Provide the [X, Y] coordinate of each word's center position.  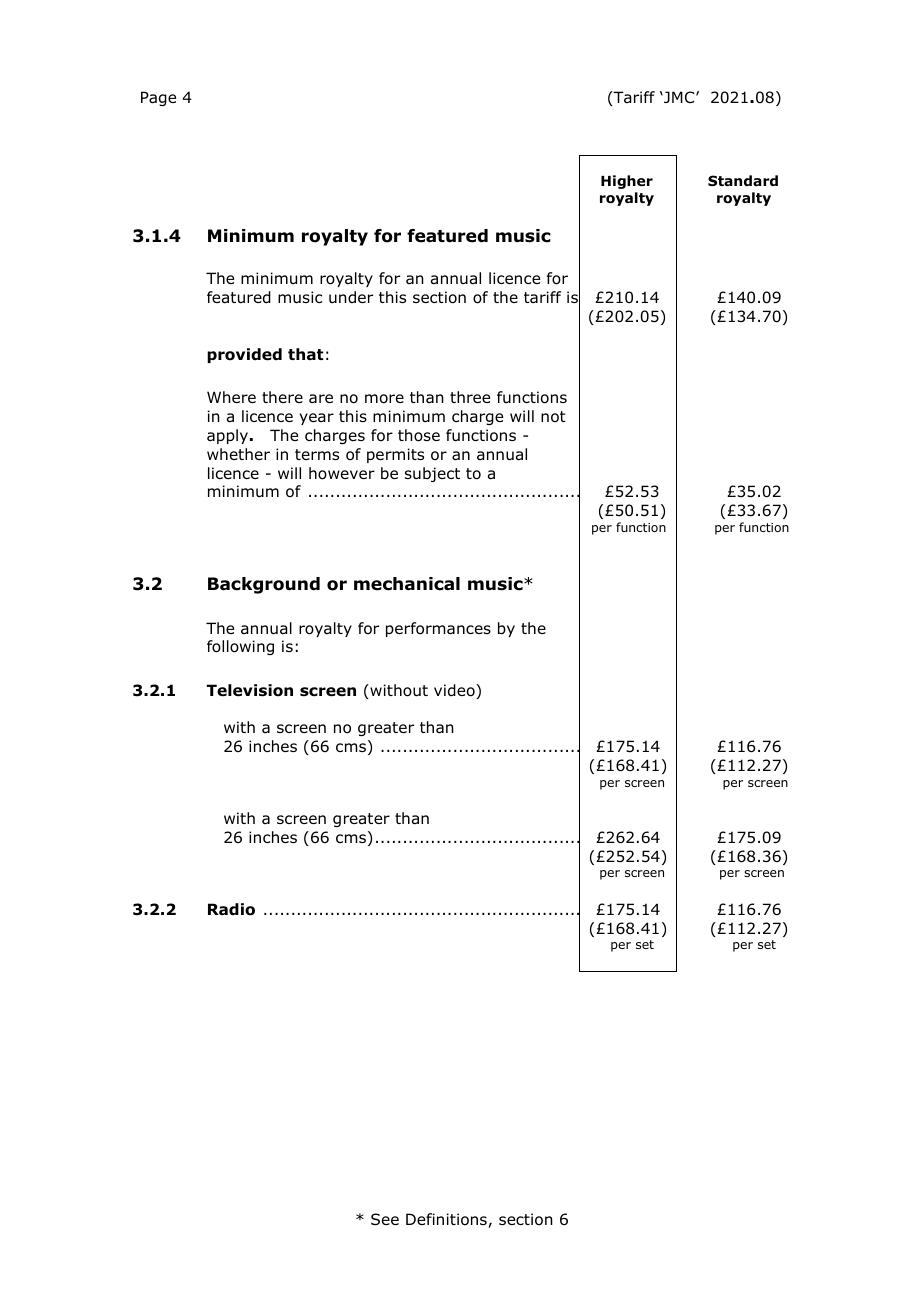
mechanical [407, 584]
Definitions [447, 1220]
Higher [627, 182]
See [385, 1219]
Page [158, 98]
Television [250, 690]
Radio [231, 909]
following [240, 647]
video [455, 691]
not [553, 417]
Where [231, 397]
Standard [743, 180]
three [470, 397]
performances [438, 629]
